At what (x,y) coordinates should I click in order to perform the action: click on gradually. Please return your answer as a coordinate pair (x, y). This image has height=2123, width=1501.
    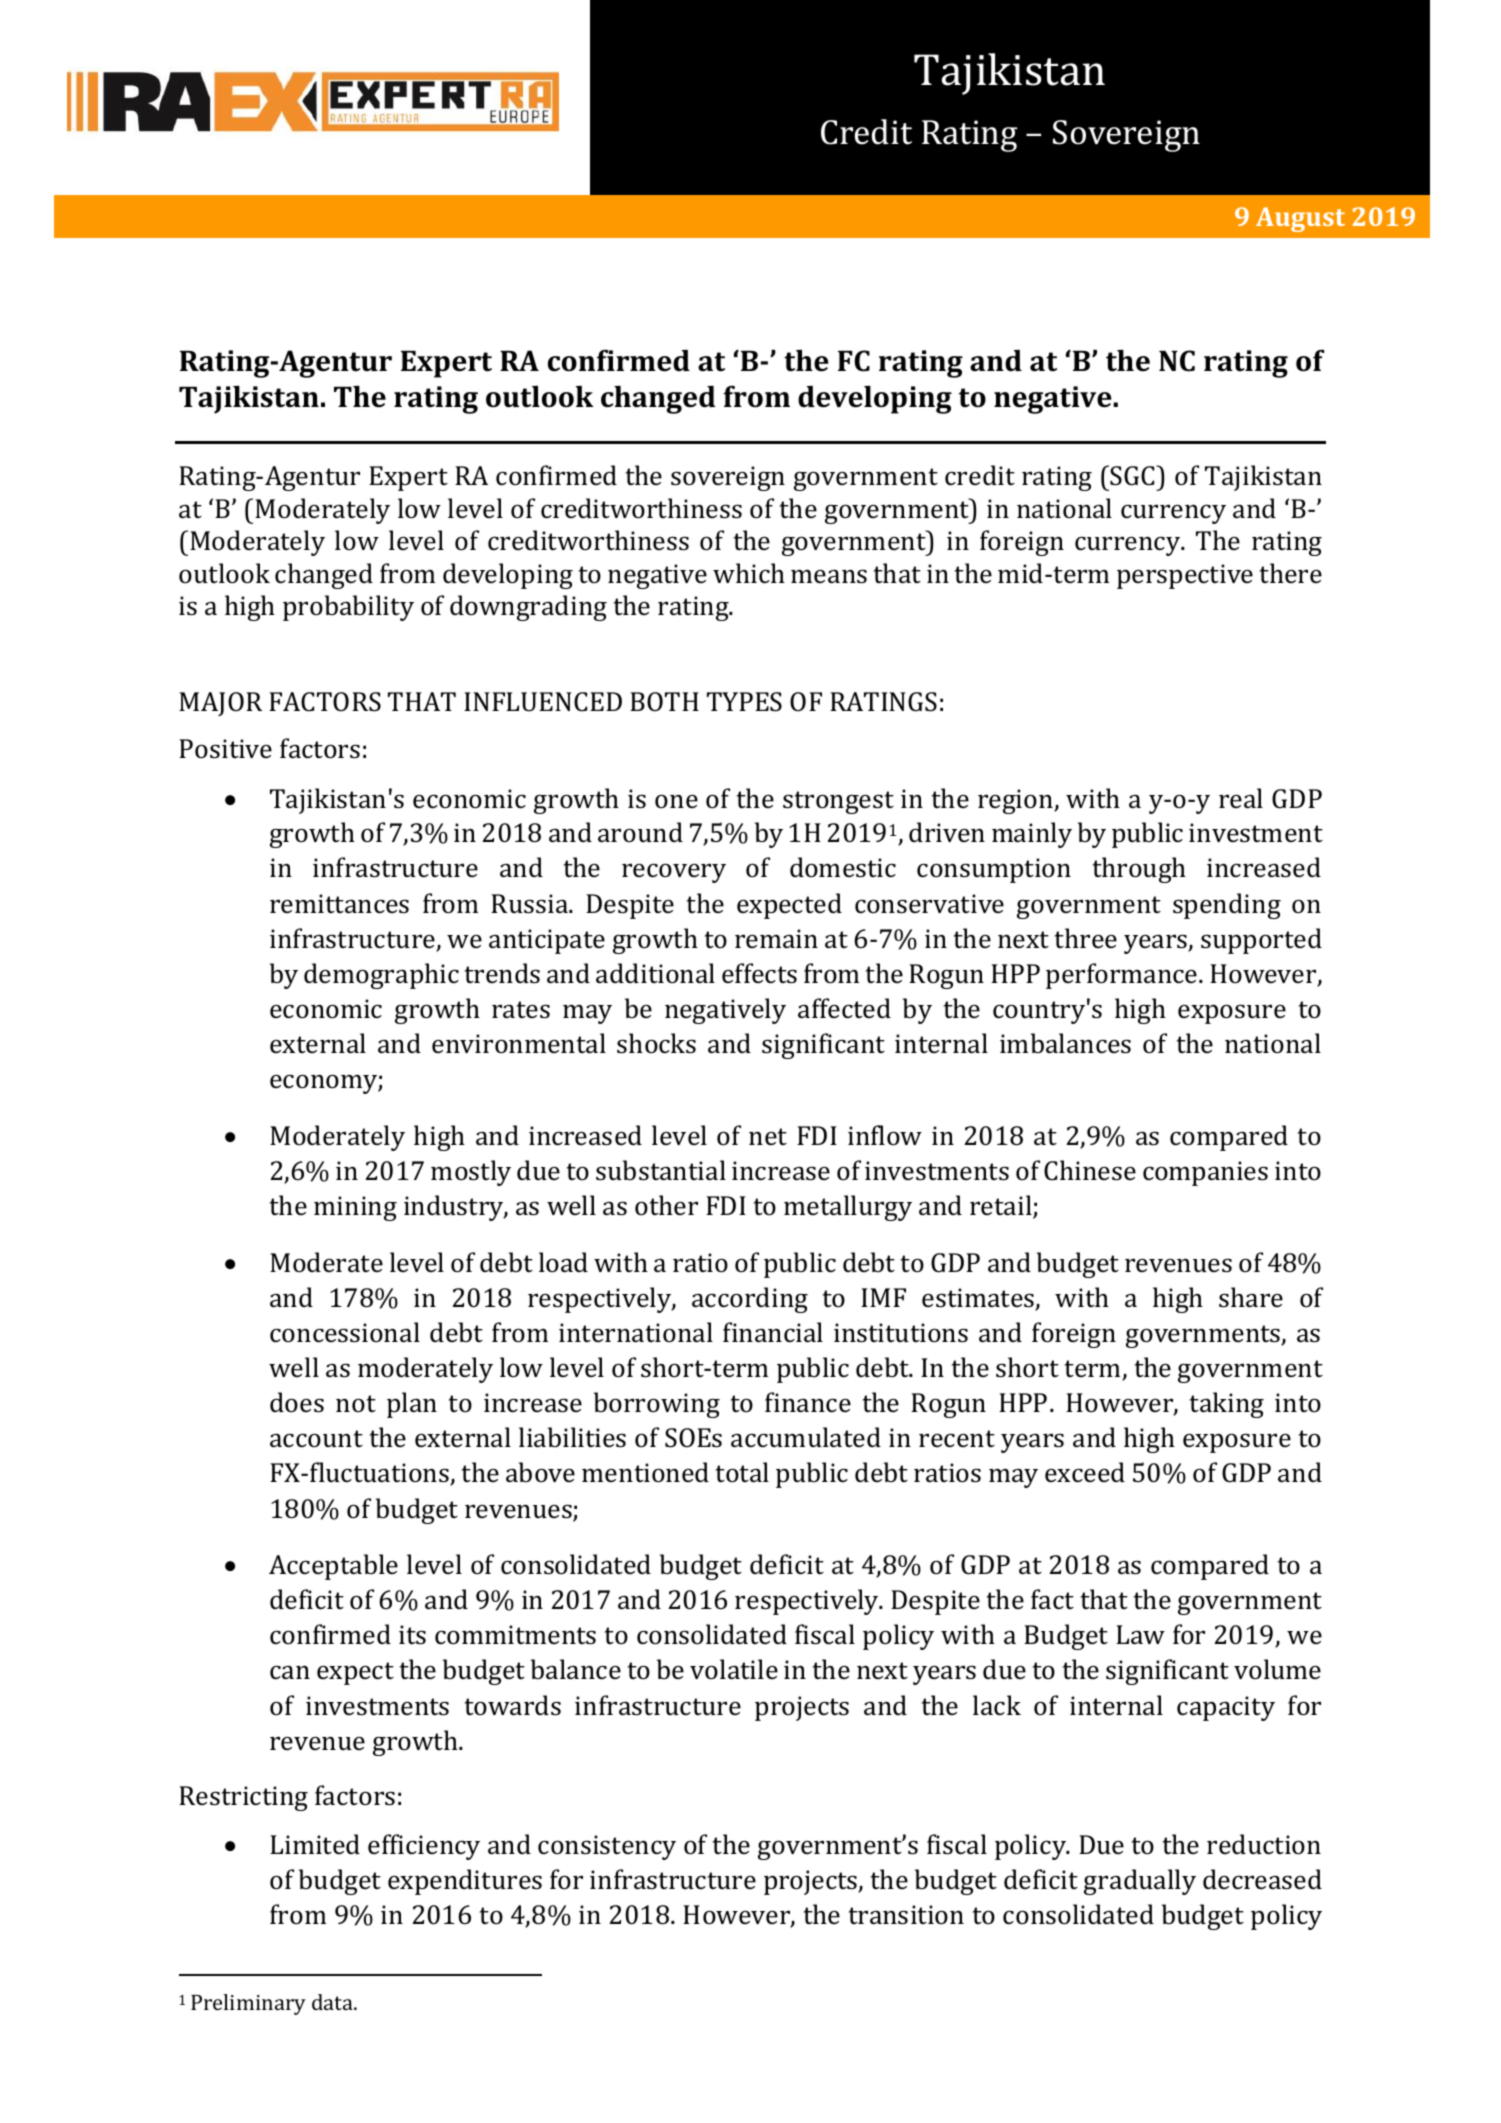
    Looking at the image, I should click on (1140, 1882).
